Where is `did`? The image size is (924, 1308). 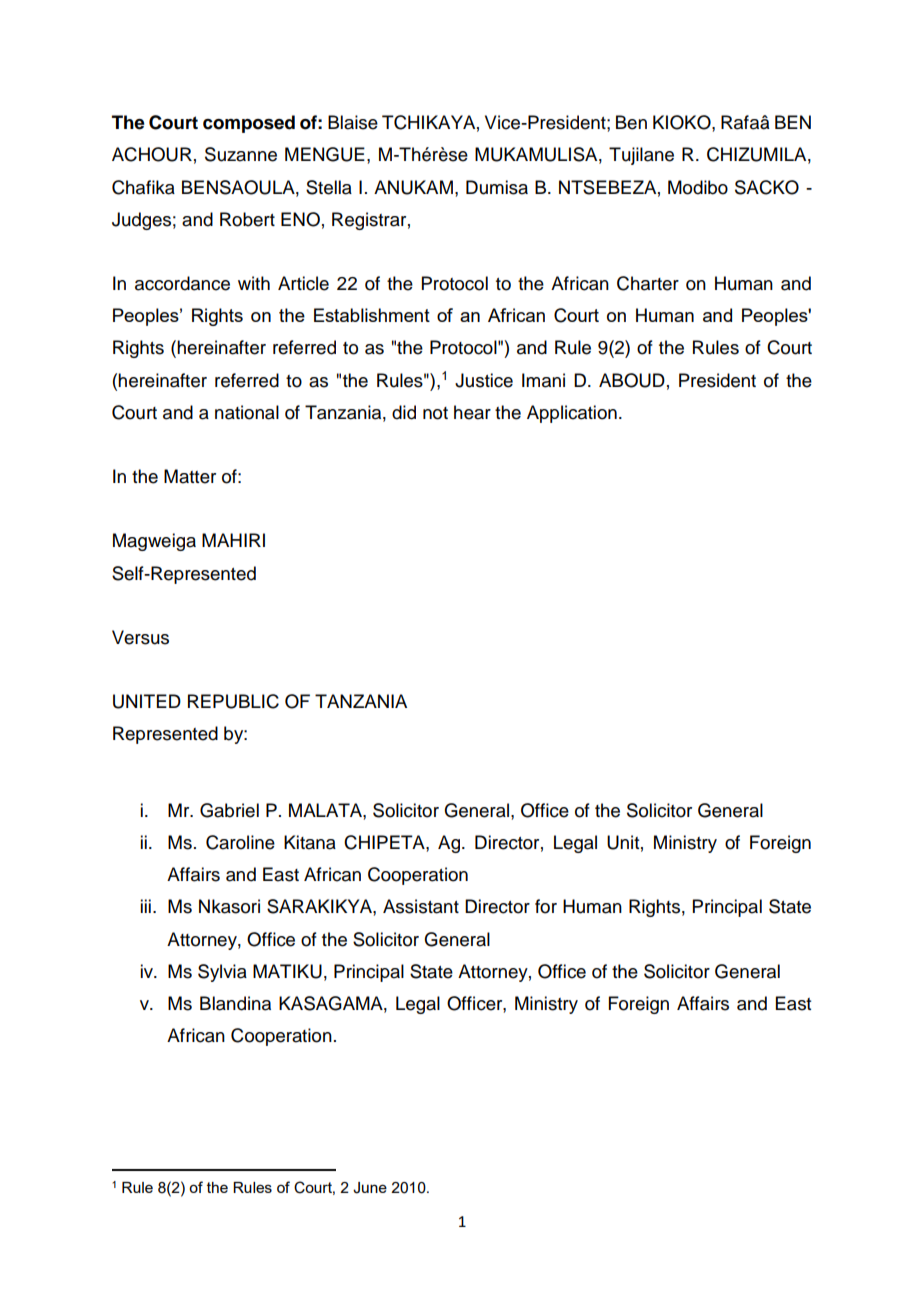
did is located at coordinates (404, 412).
